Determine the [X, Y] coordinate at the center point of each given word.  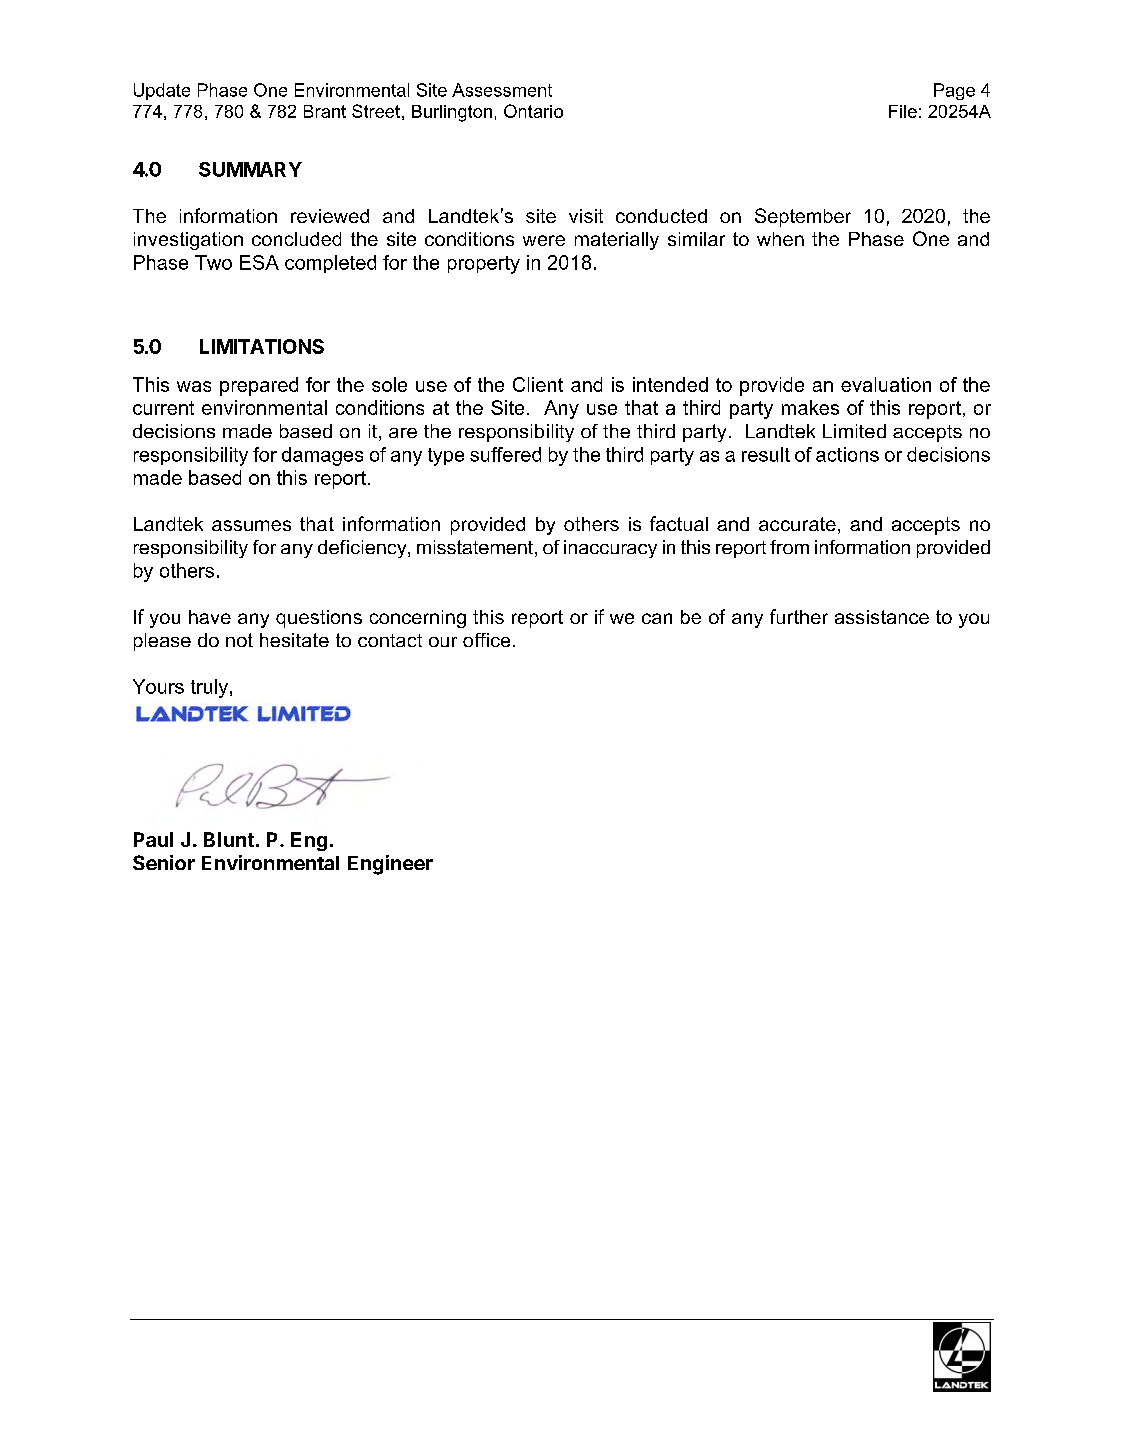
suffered [505, 454]
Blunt [229, 839]
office [486, 640]
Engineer [390, 865]
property [484, 265]
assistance [882, 617]
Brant [325, 111]
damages [322, 456]
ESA [259, 262]
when [780, 239]
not [239, 640]
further [799, 616]
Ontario [533, 111]
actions [847, 454]
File [903, 111]
